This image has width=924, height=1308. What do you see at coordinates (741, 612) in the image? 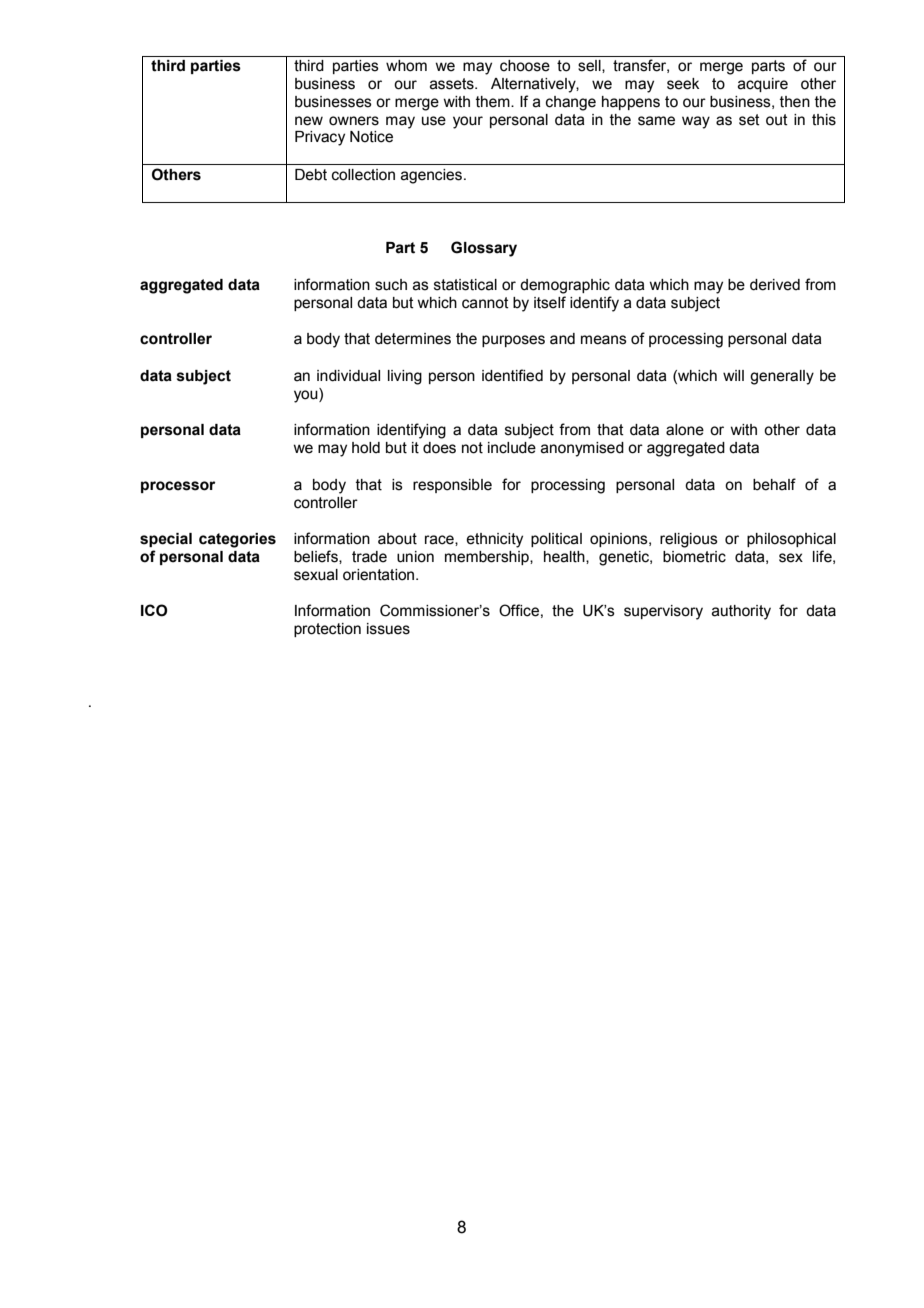
I see `authority` at bounding box center [741, 612].
